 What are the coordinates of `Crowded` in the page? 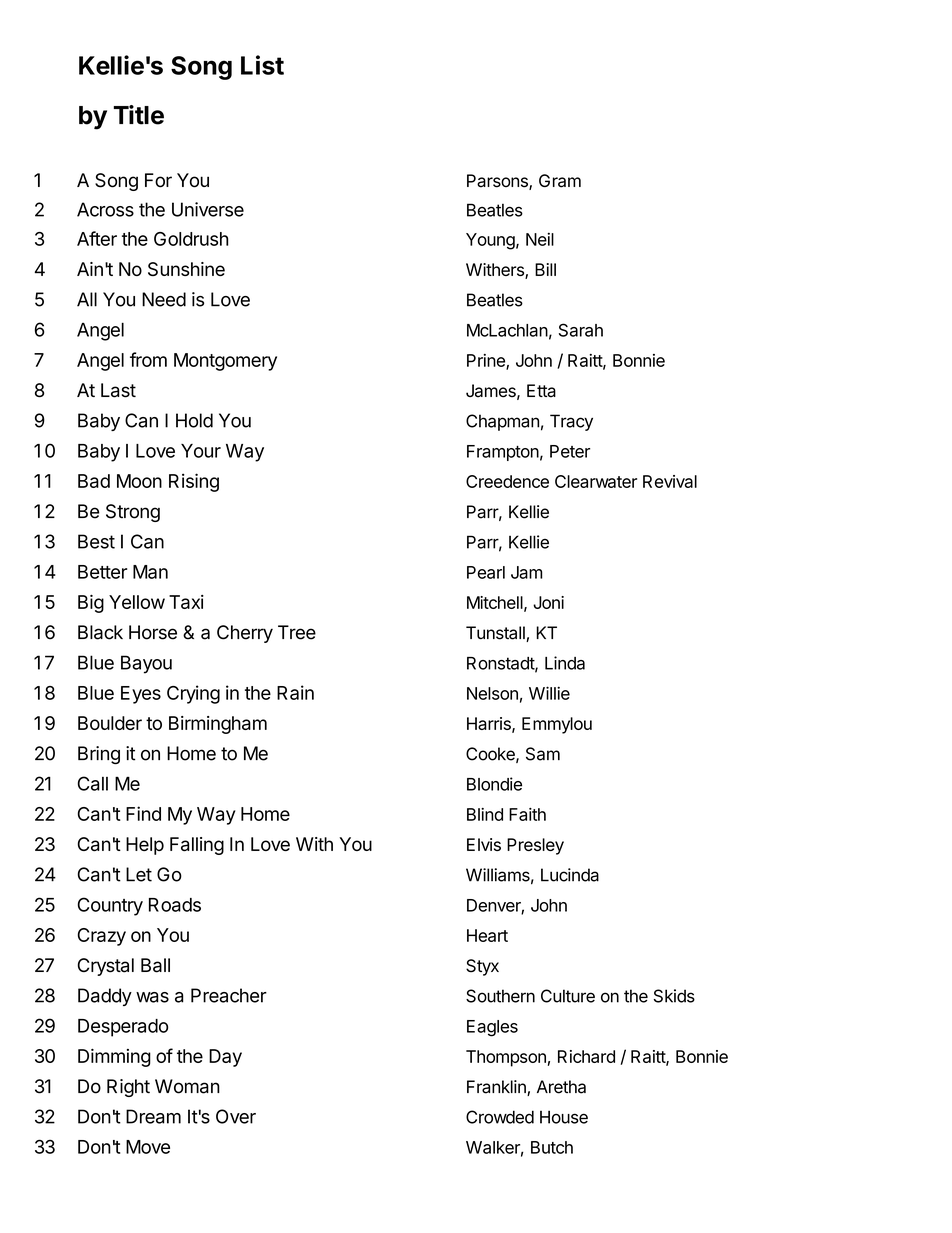 It's located at (500, 1117).
